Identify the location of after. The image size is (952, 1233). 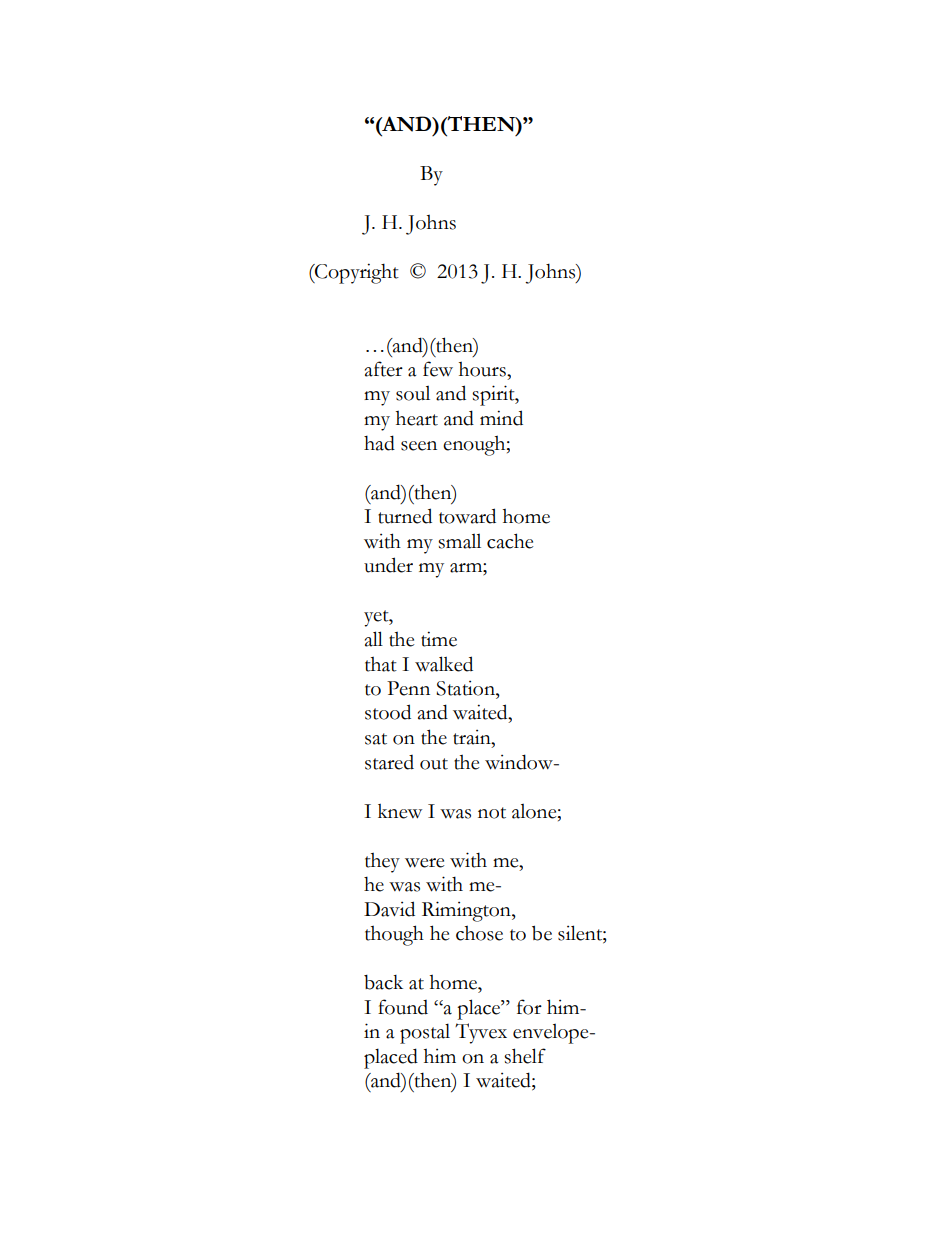
(384, 369).
